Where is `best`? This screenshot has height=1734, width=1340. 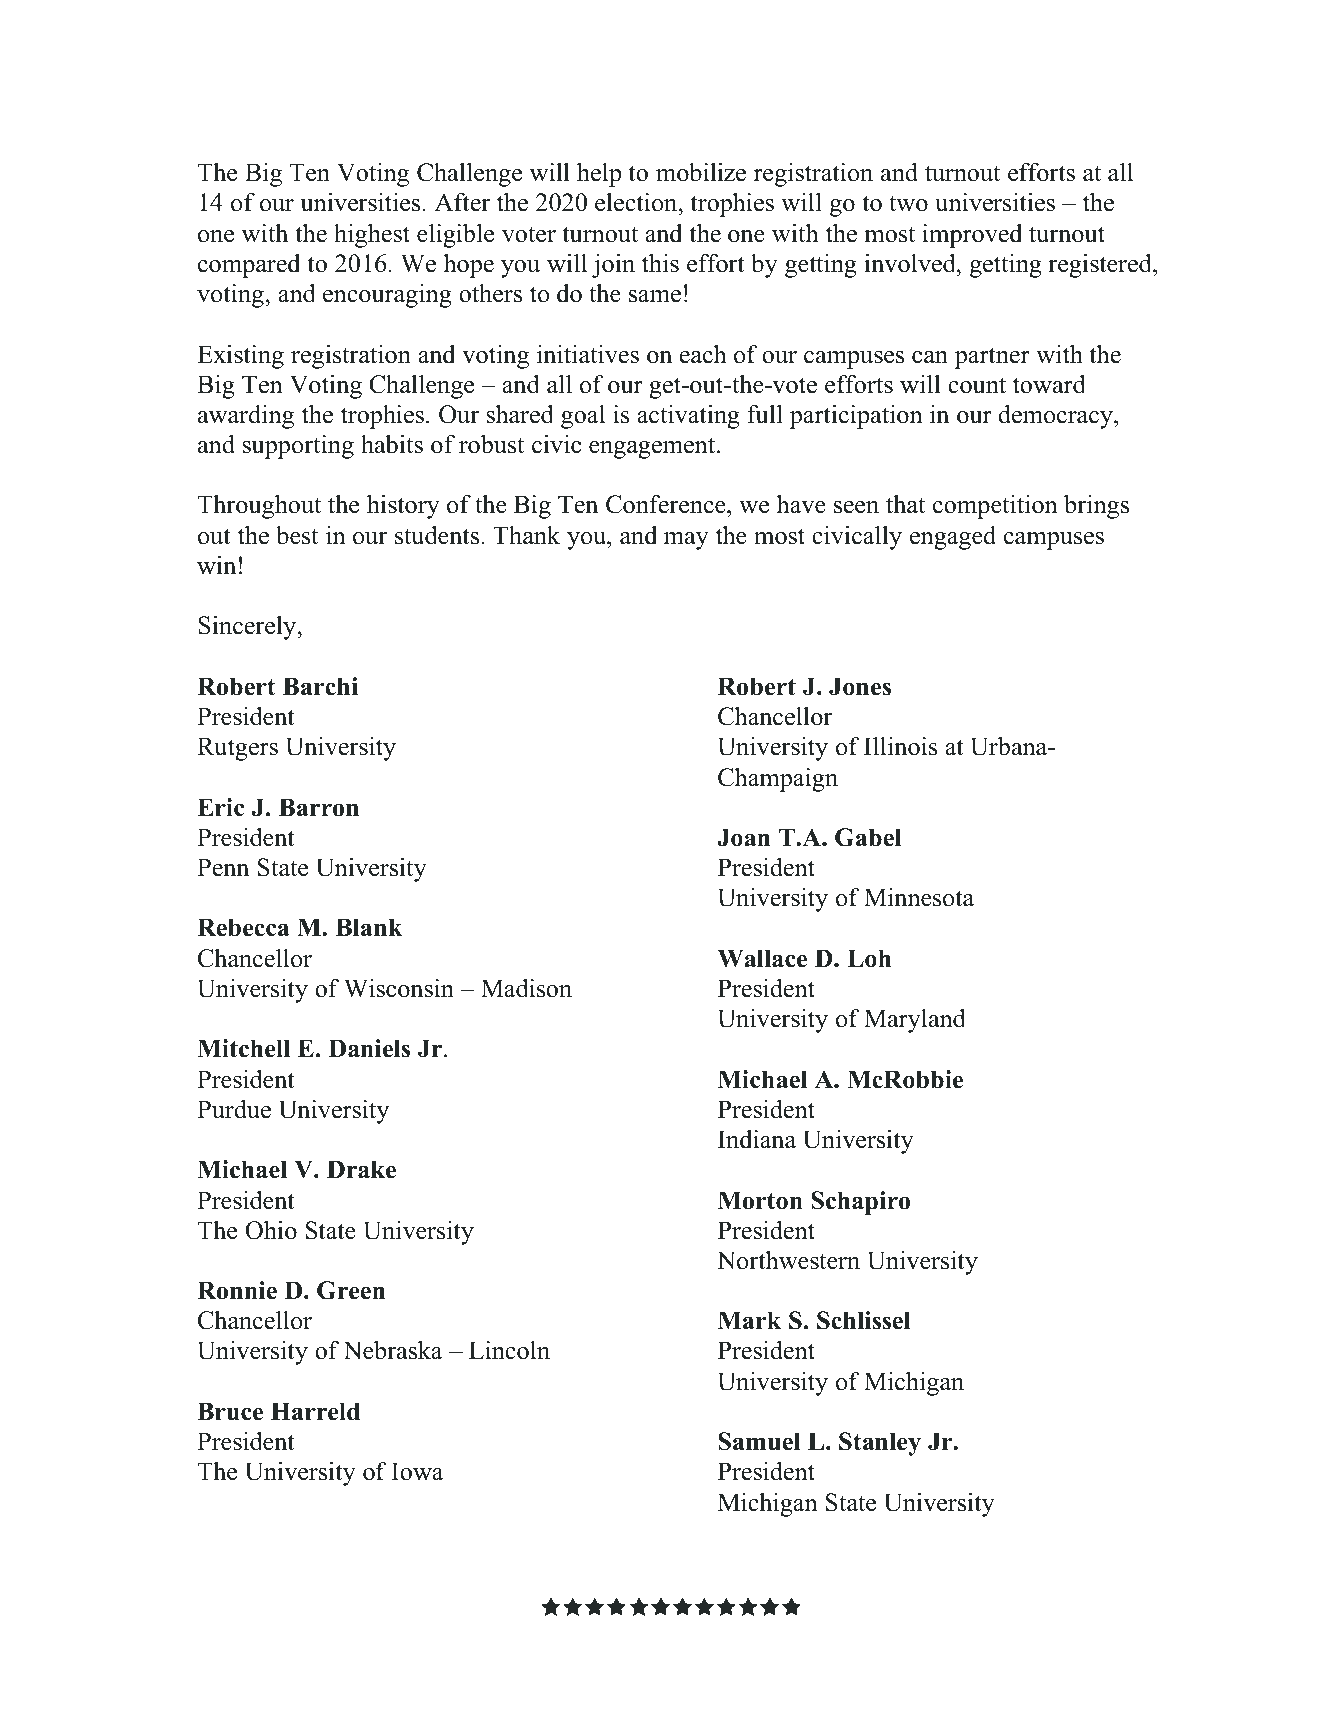 best is located at coordinates (297, 535).
